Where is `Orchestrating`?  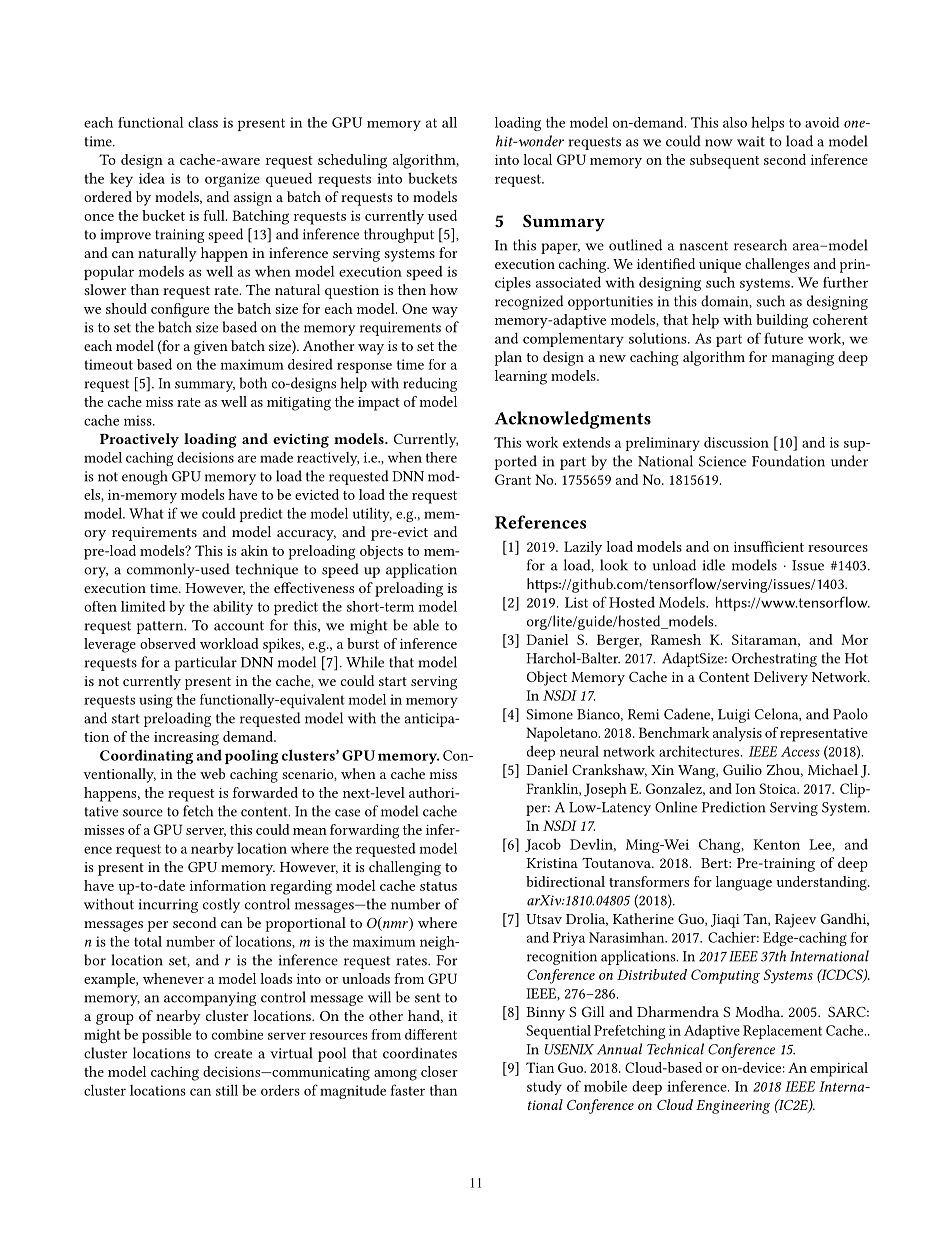
Orchestrating is located at coordinates (774, 659).
